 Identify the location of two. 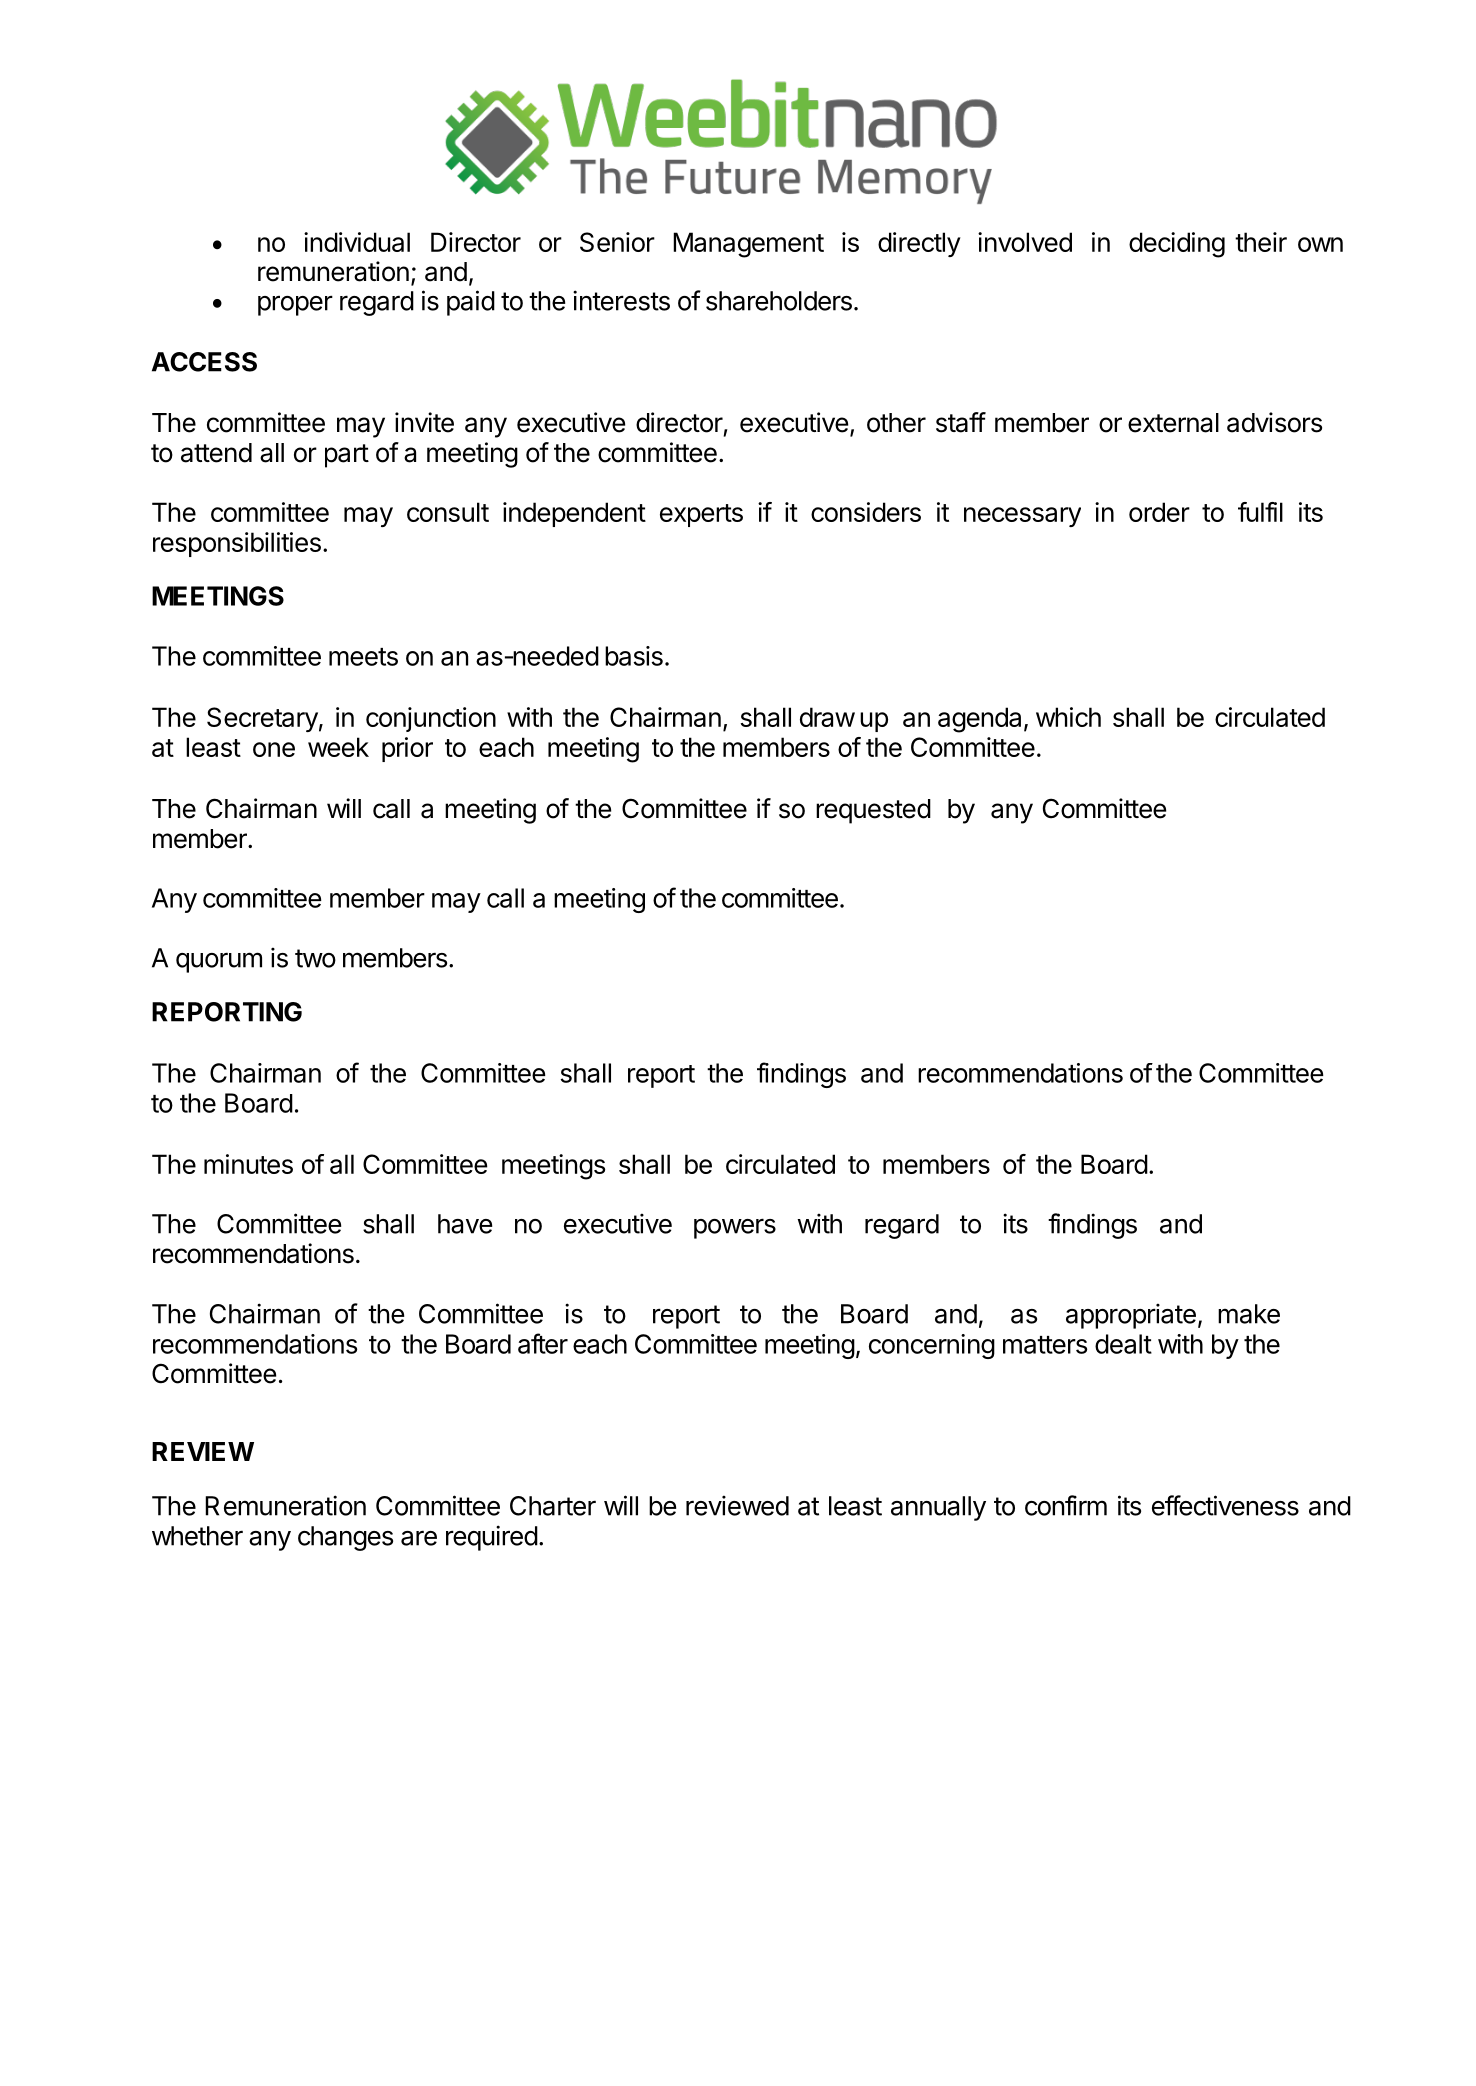
(315, 958).
